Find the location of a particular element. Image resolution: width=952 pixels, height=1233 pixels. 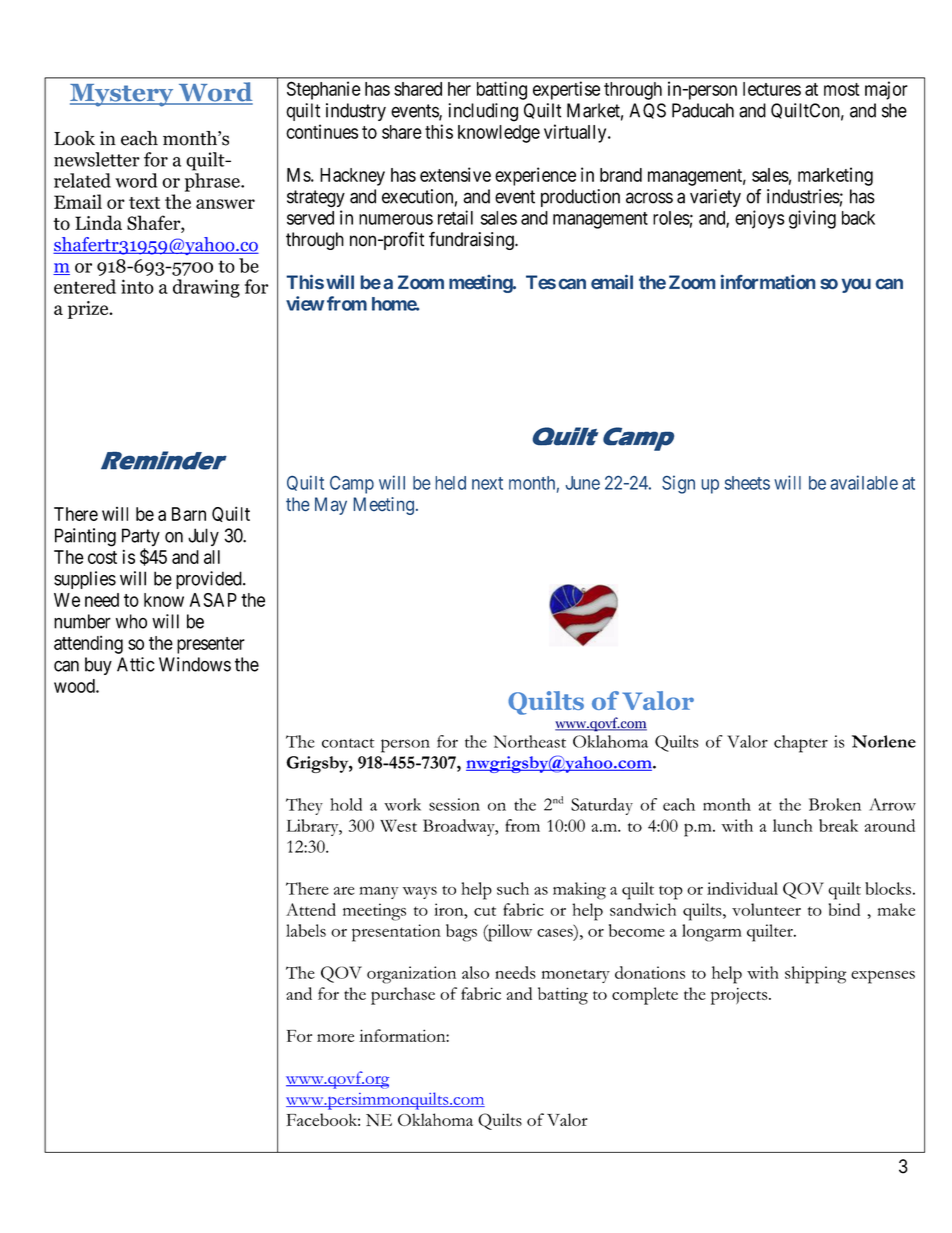

next is located at coordinates (487, 483).
